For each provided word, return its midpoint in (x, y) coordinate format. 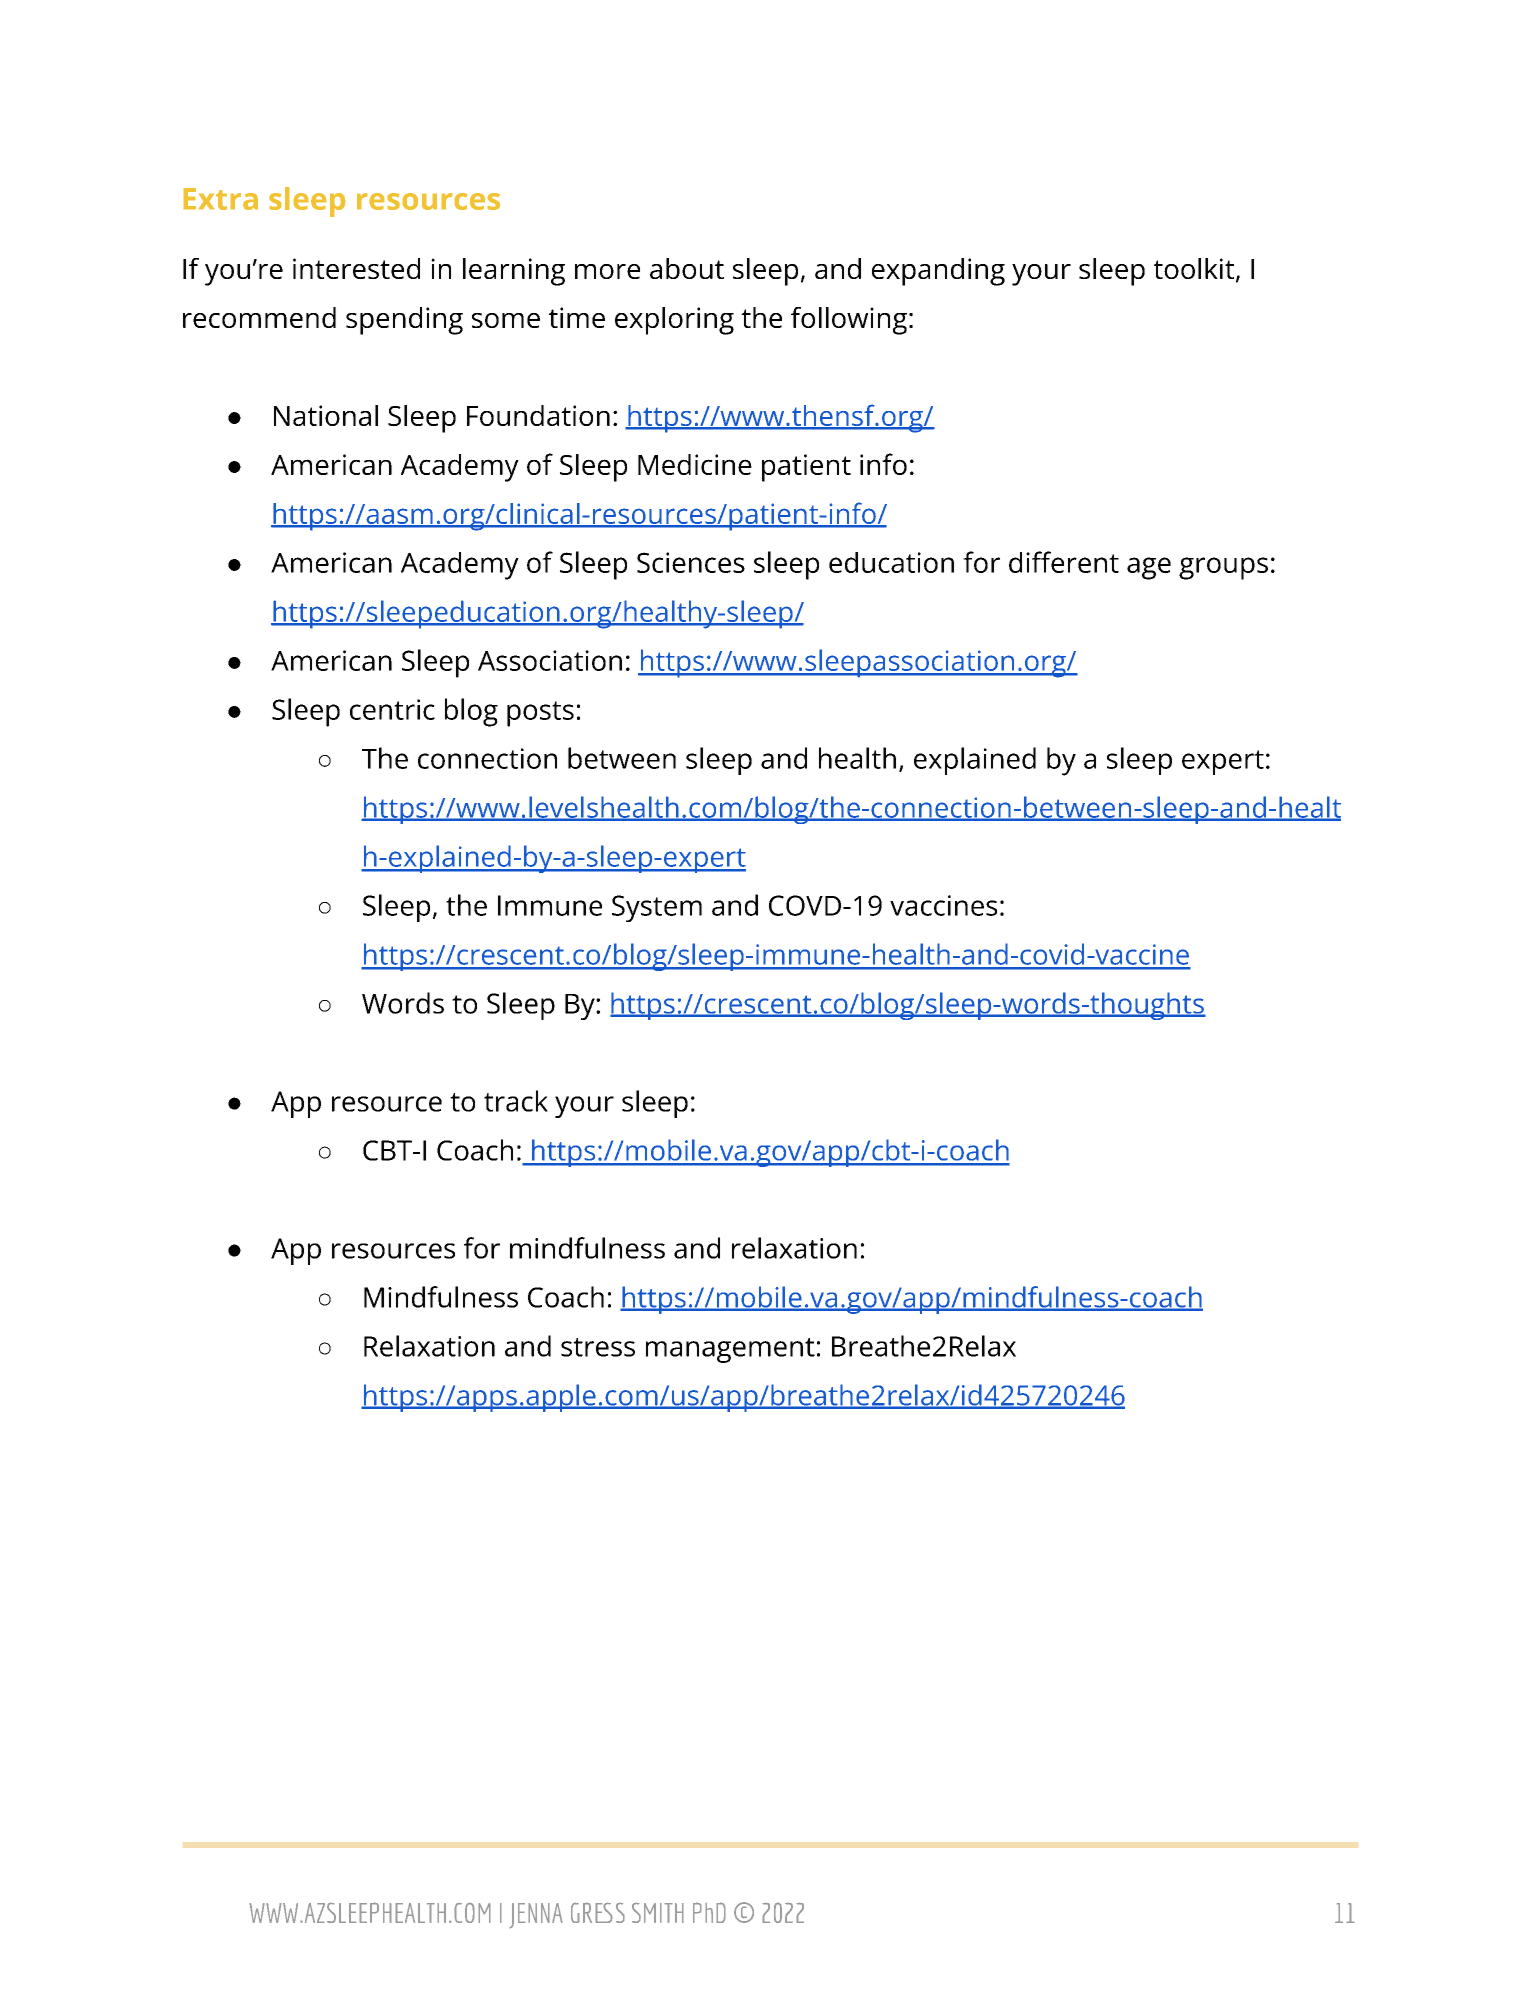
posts (540, 714)
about (687, 268)
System (657, 908)
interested (356, 268)
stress (598, 1347)
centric (392, 709)
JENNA (536, 1916)
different (1064, 562)
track (516, 1101)
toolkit (1195, 270)
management (730, 1350)
